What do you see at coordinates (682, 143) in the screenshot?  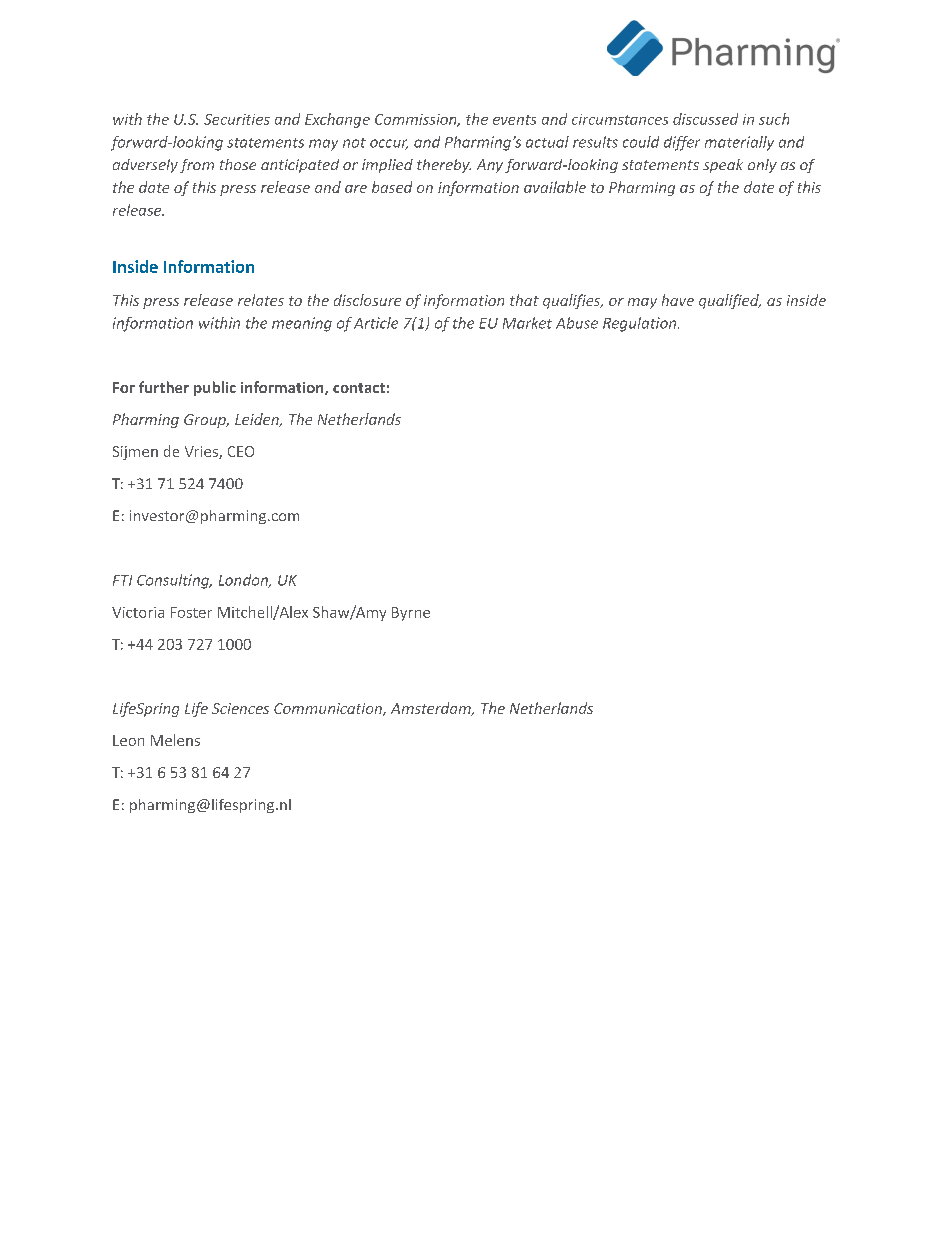 I see `differ` at bounding box center [682, 143].
